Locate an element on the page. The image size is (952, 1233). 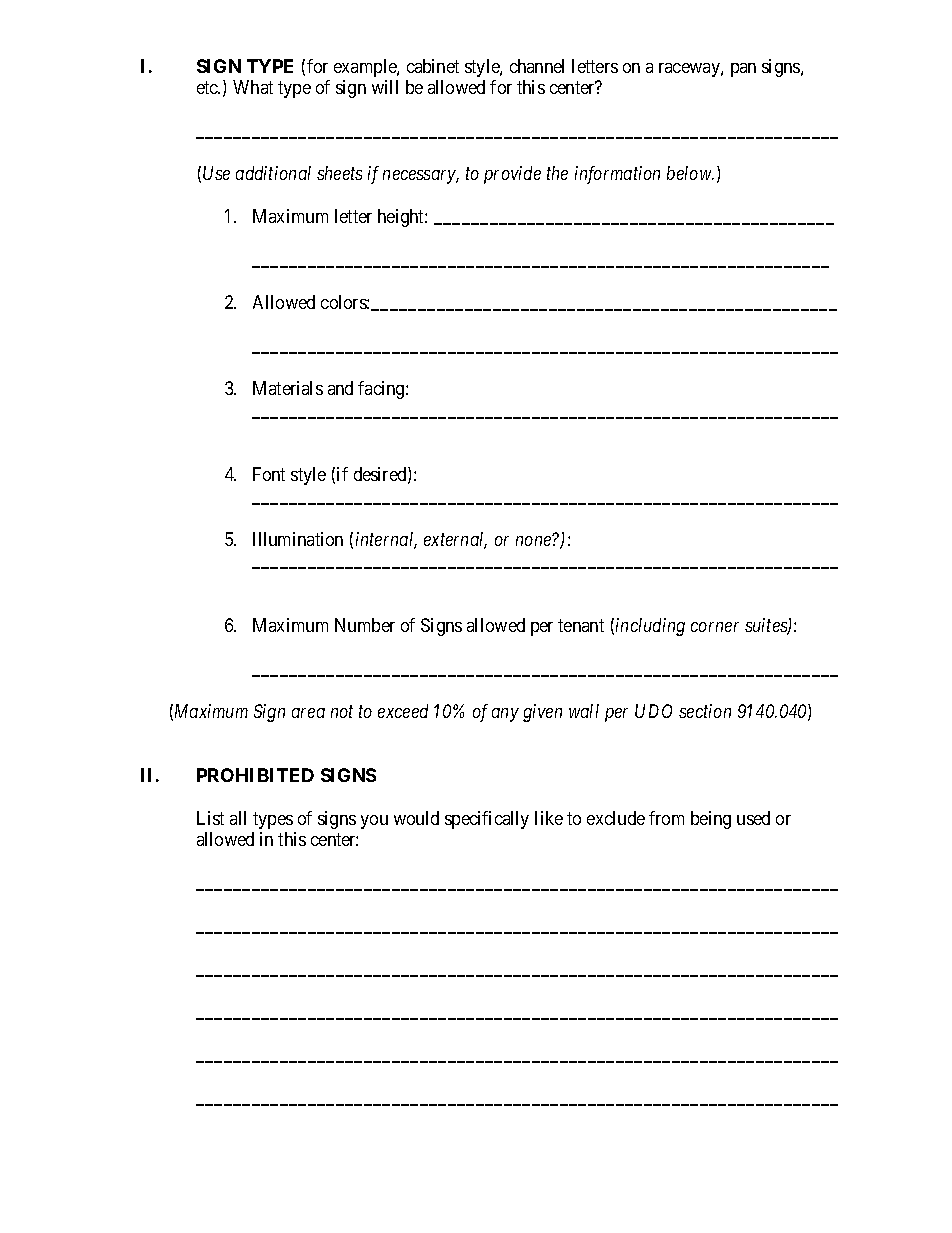
What is located at coordinates (253, 87).
